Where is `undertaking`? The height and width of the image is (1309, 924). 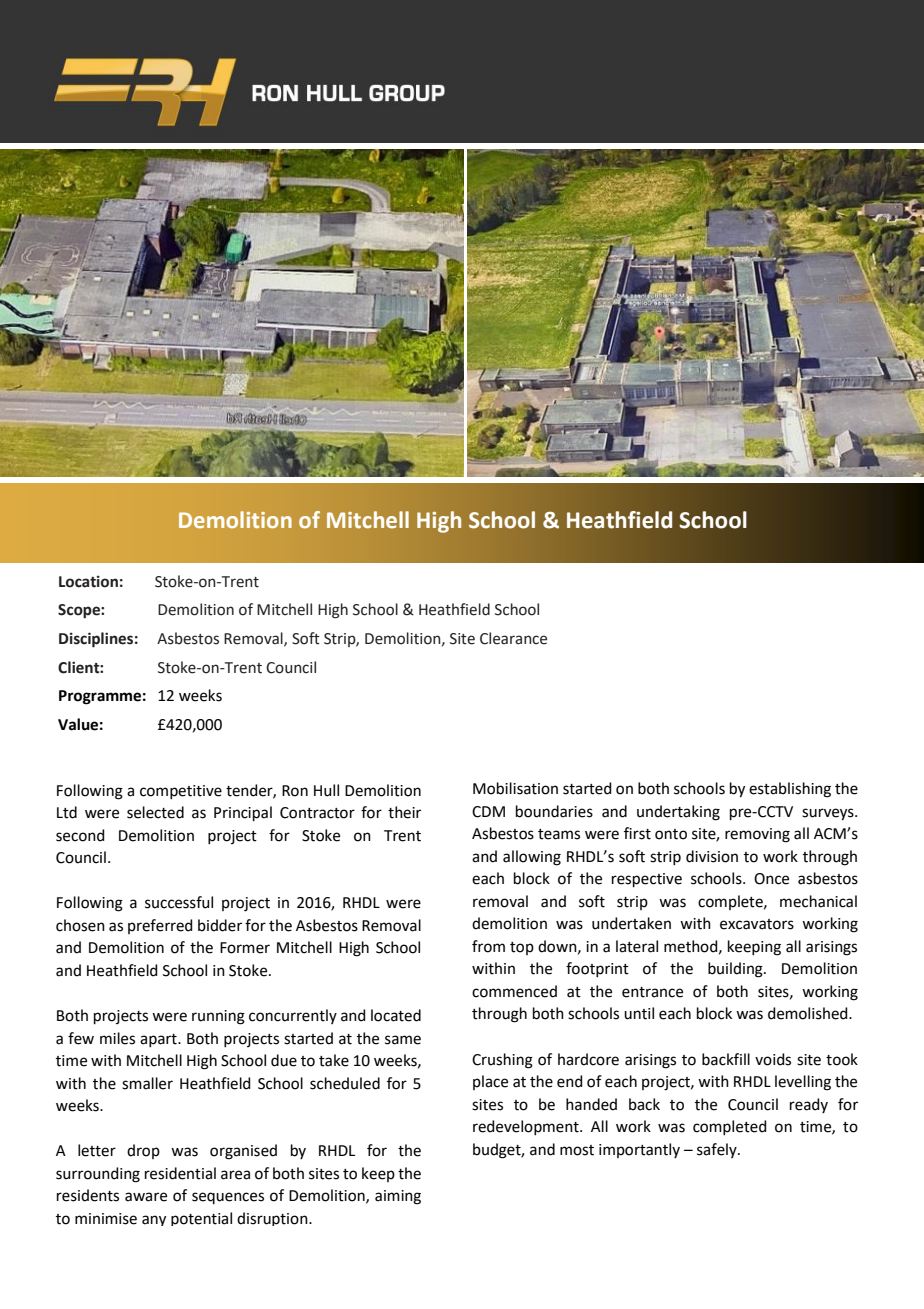
undertaking is located at coordinates (678, 813).
